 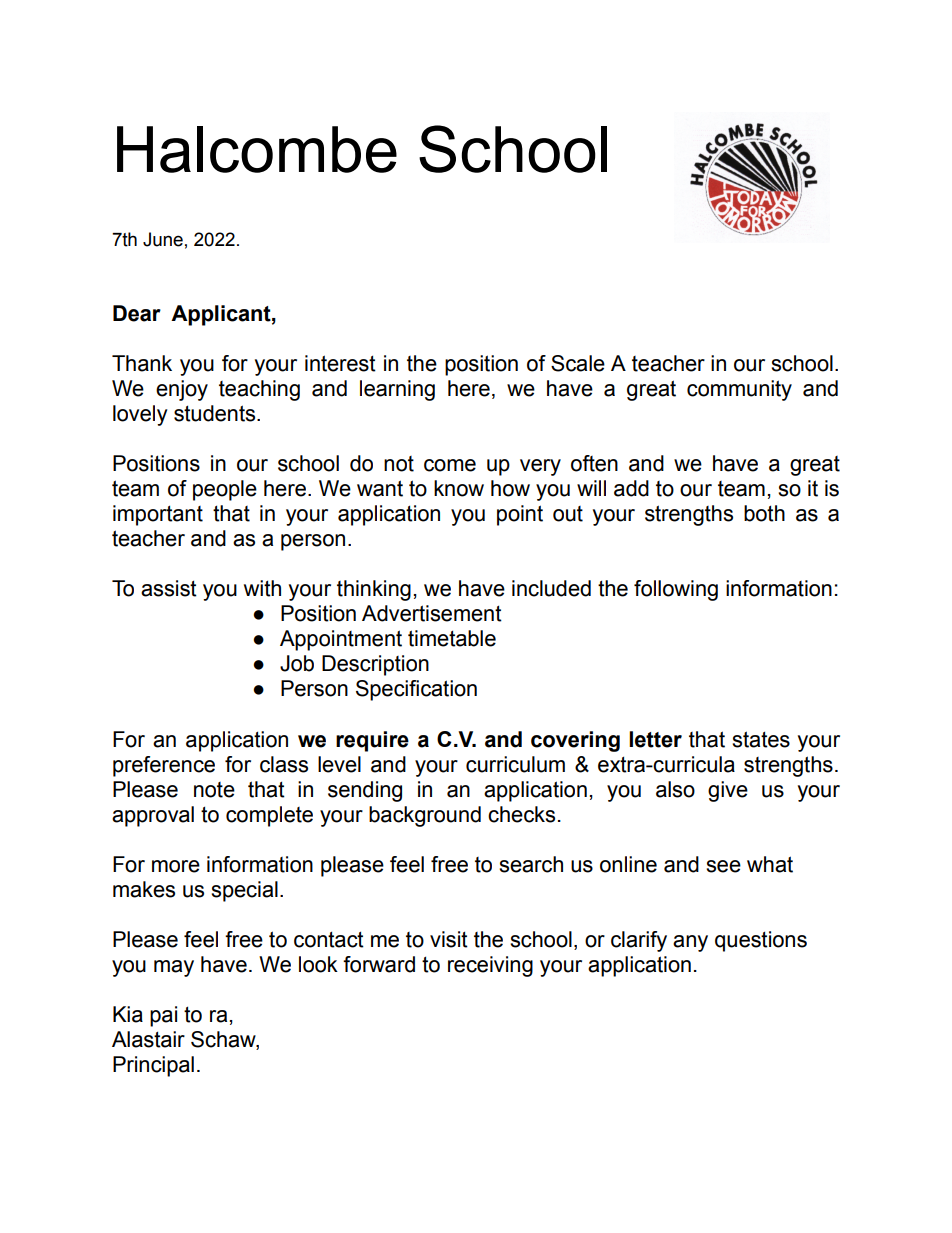 I want to click on important, so click(x=158, y=515).
